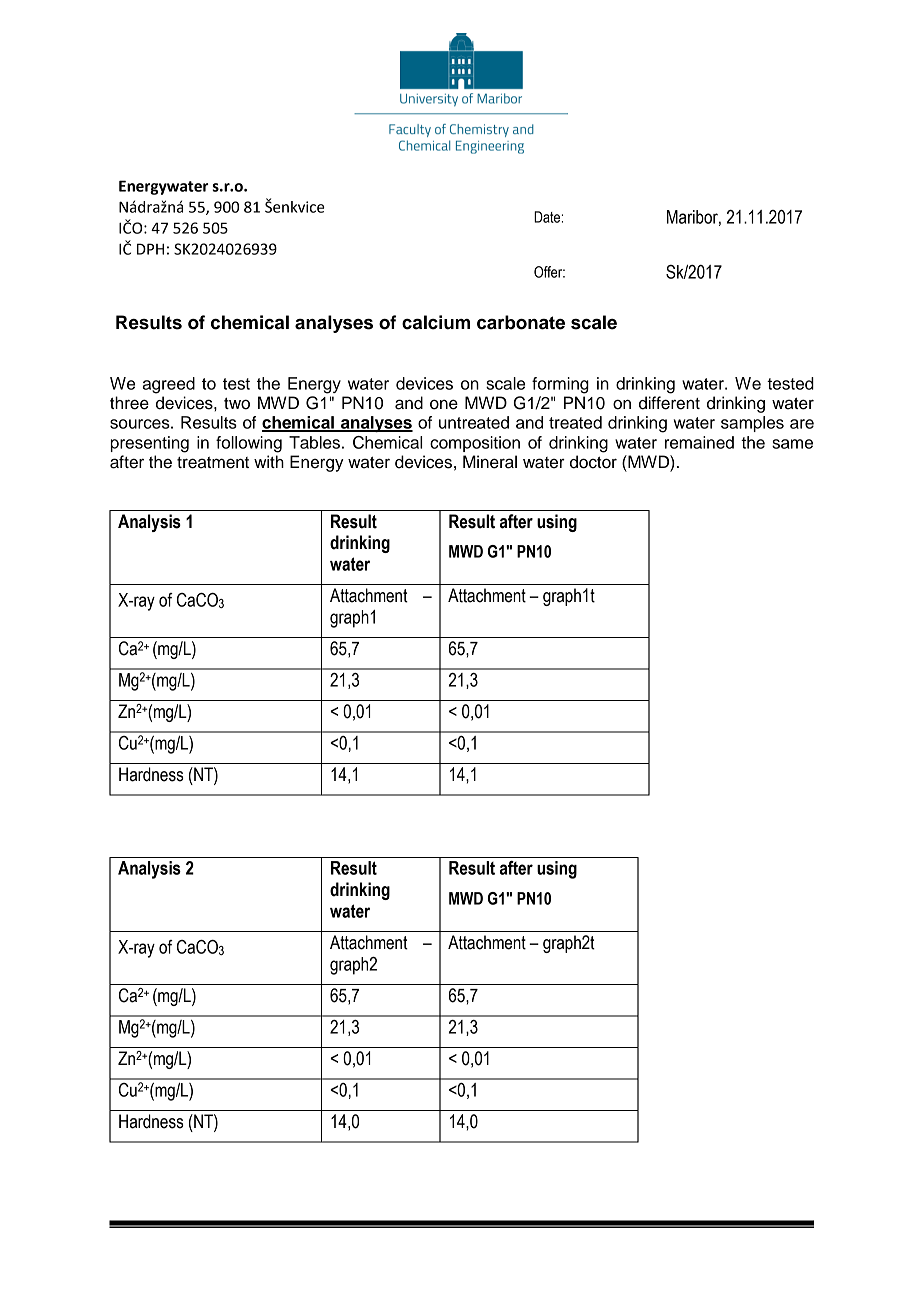 The width and height of the screenshot is (924, 1308). What do you see at coordinates (669, 403) in the screenshot?
I see `different` at bounding box center [669, 403].
